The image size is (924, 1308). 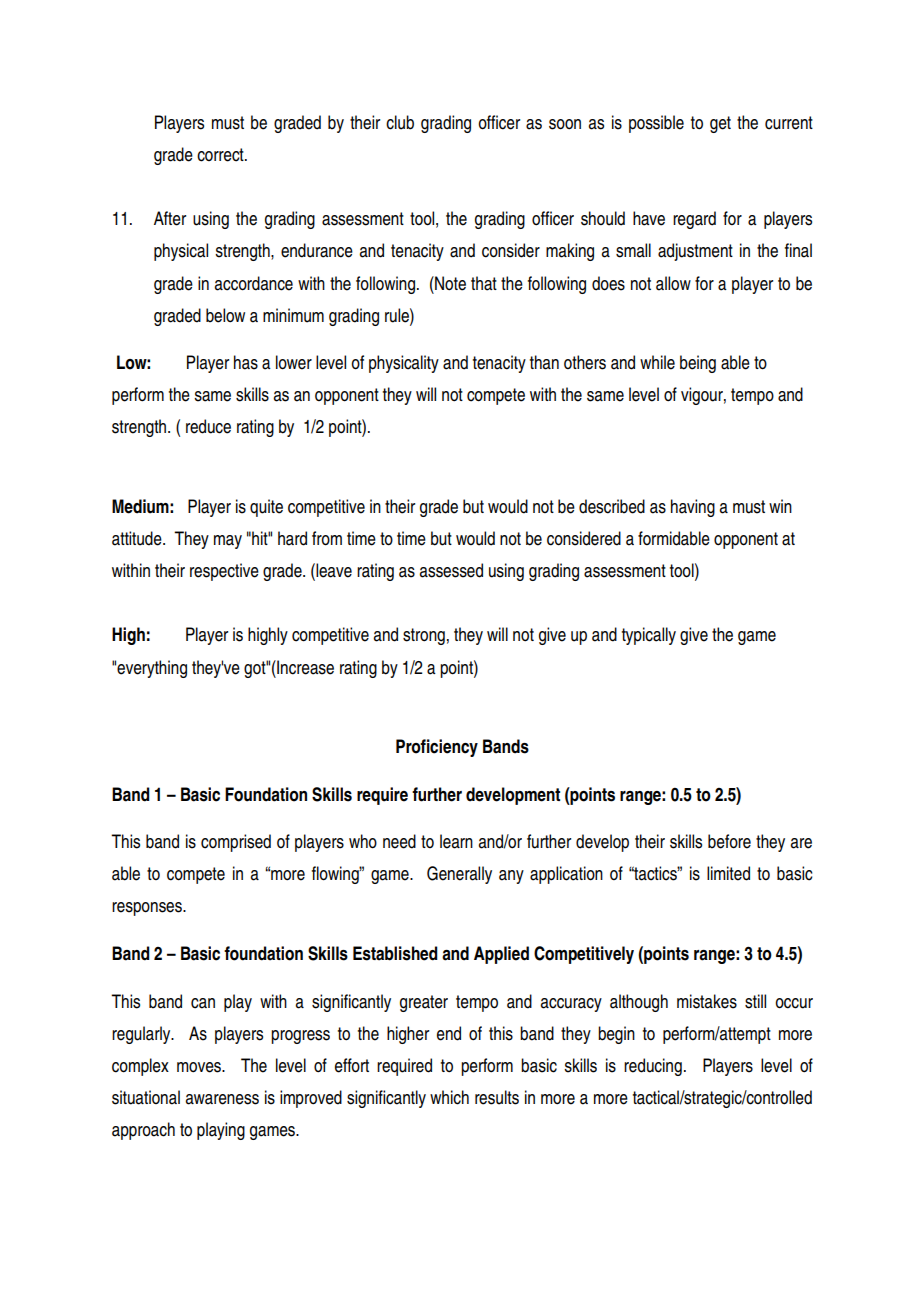 I want to click on club, so click(x=400, y=122).
